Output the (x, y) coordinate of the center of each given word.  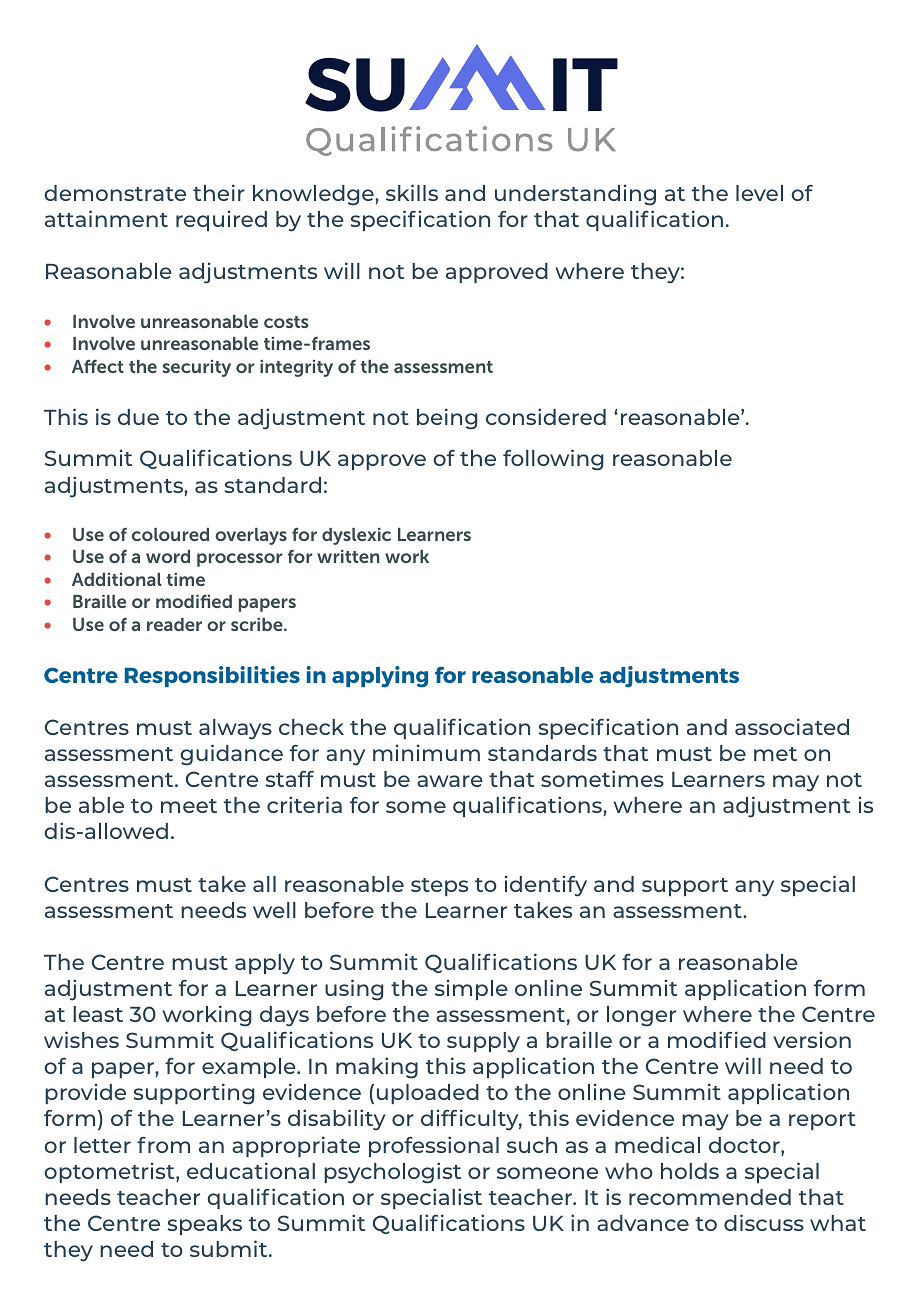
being (447, 419)
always (235, 729)
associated (792, 726)
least (98, 1014)
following (553, 460)
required (221, 220)
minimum (426, 752)
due (138, 417)
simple (471, 989)
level (759, 193)
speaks (204, 1225)
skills (412, 192)
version (812, 1039)
